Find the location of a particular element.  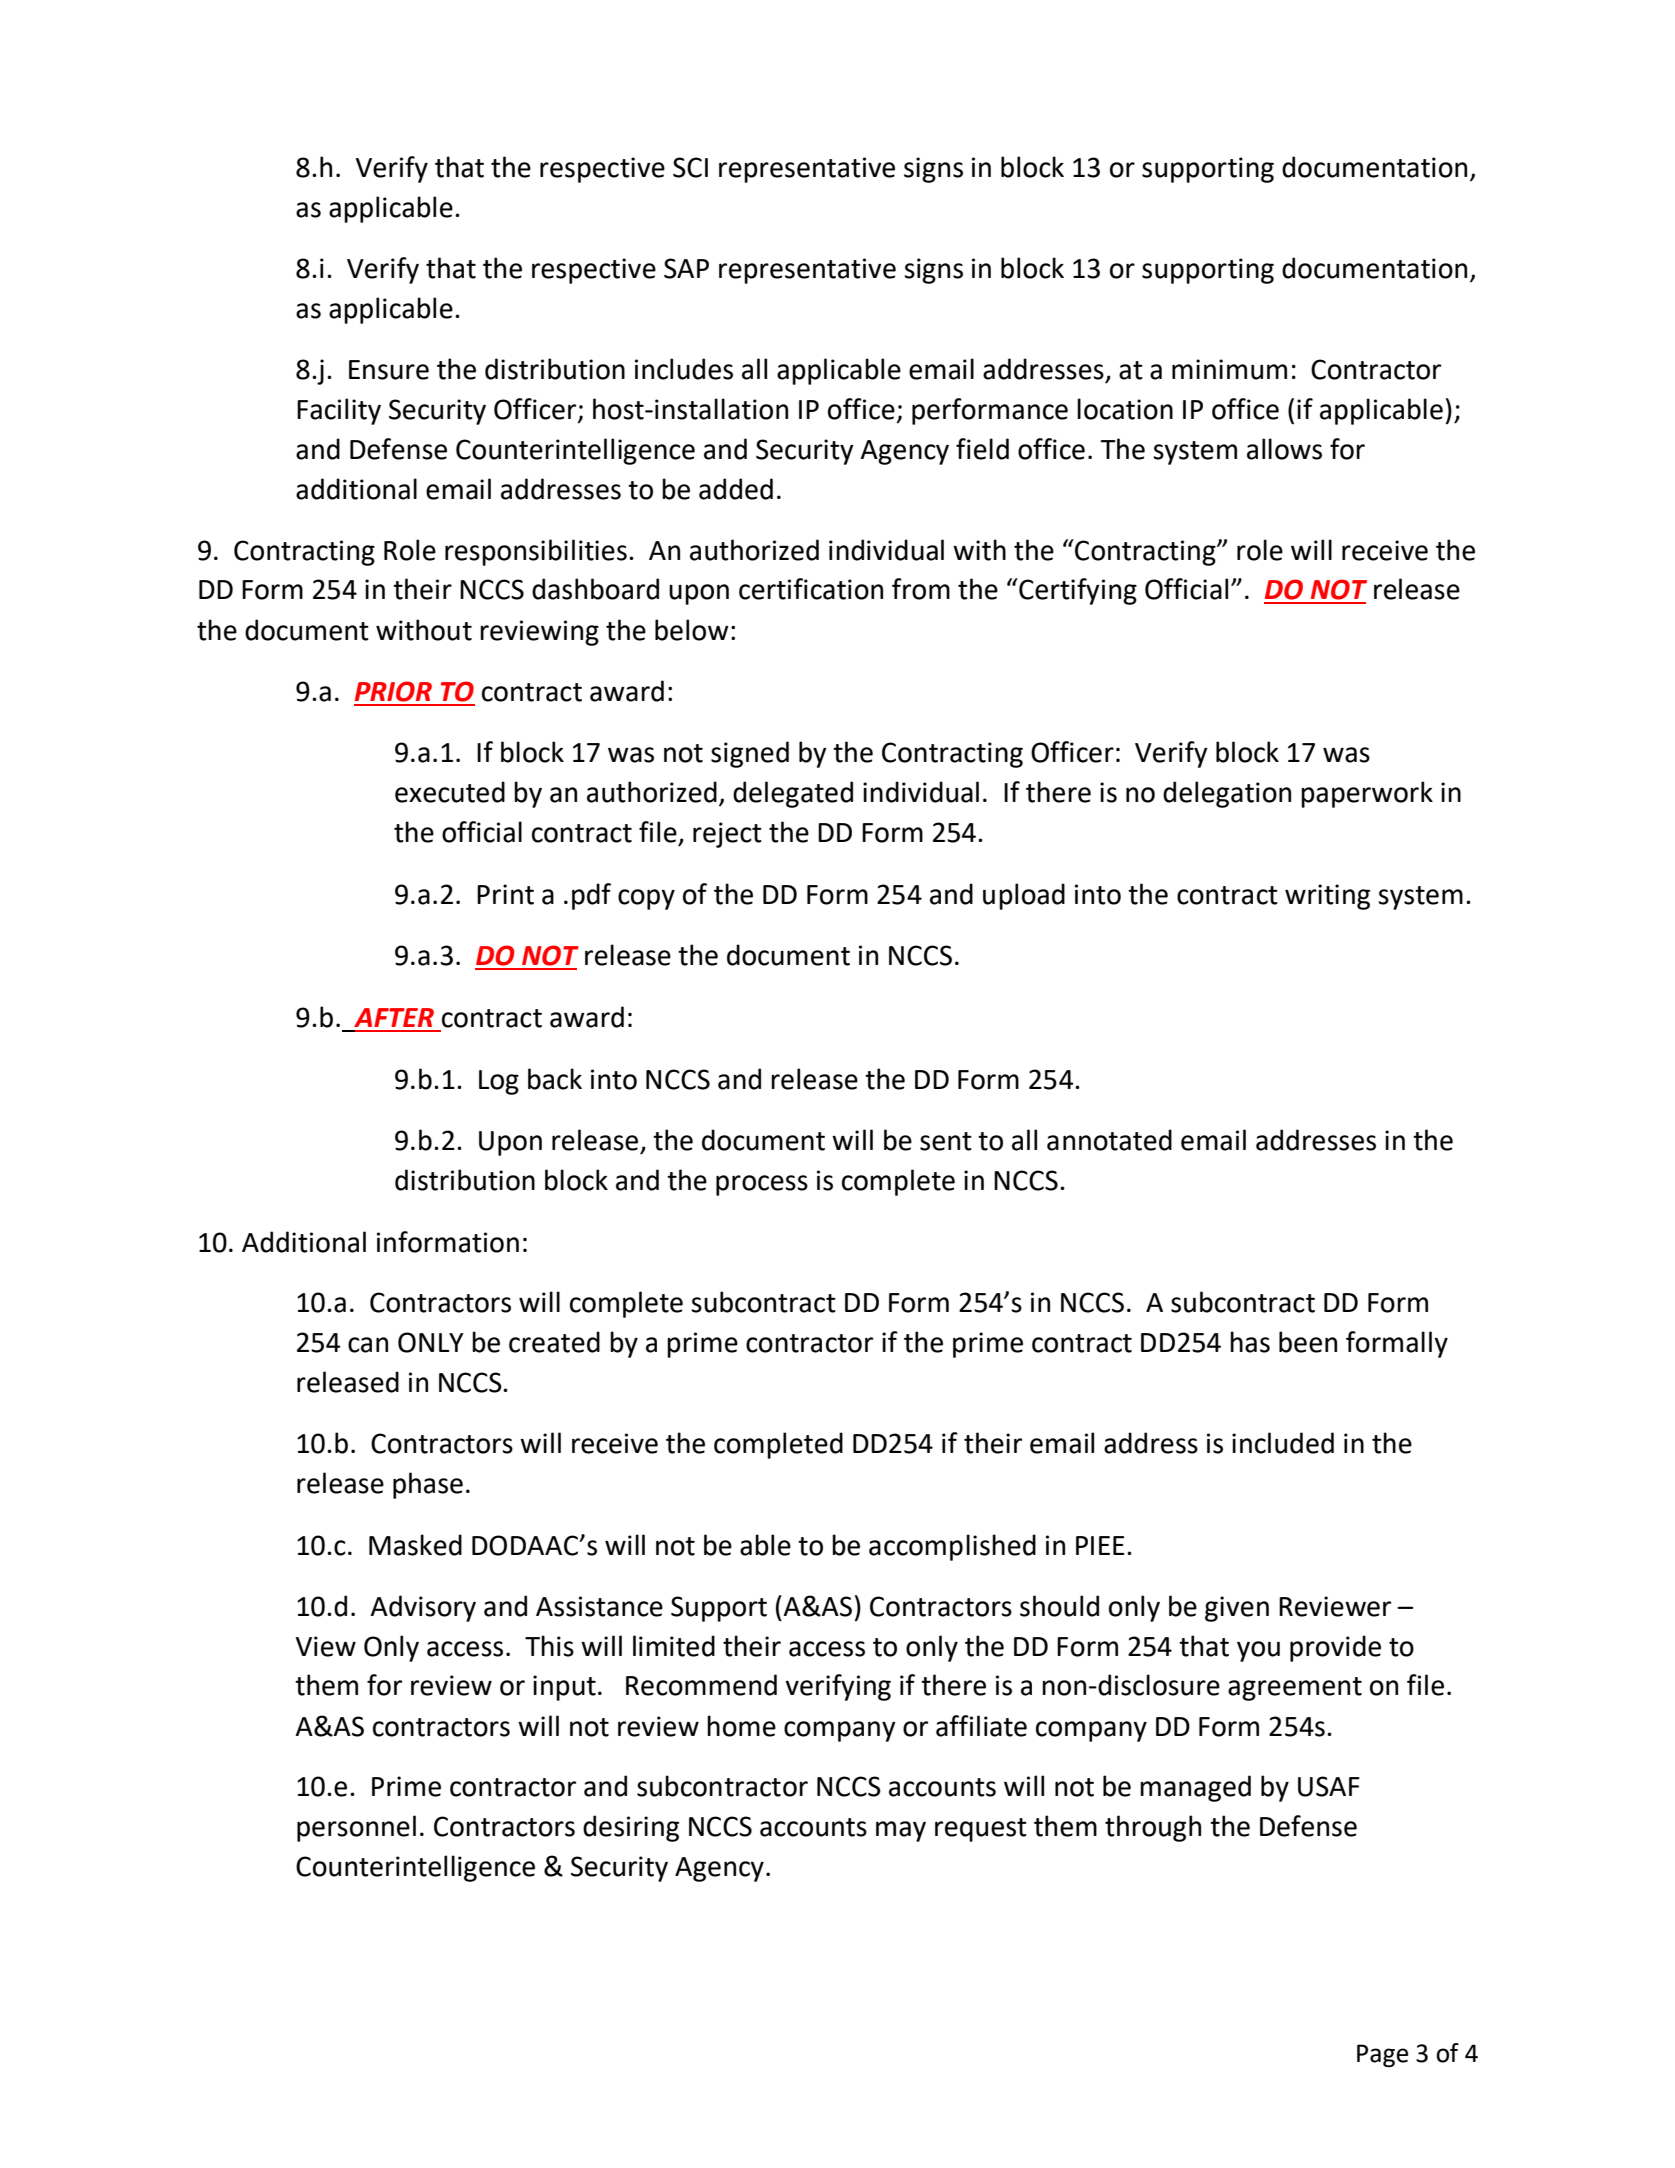

Page is located at coordinates (1382, 2055).
